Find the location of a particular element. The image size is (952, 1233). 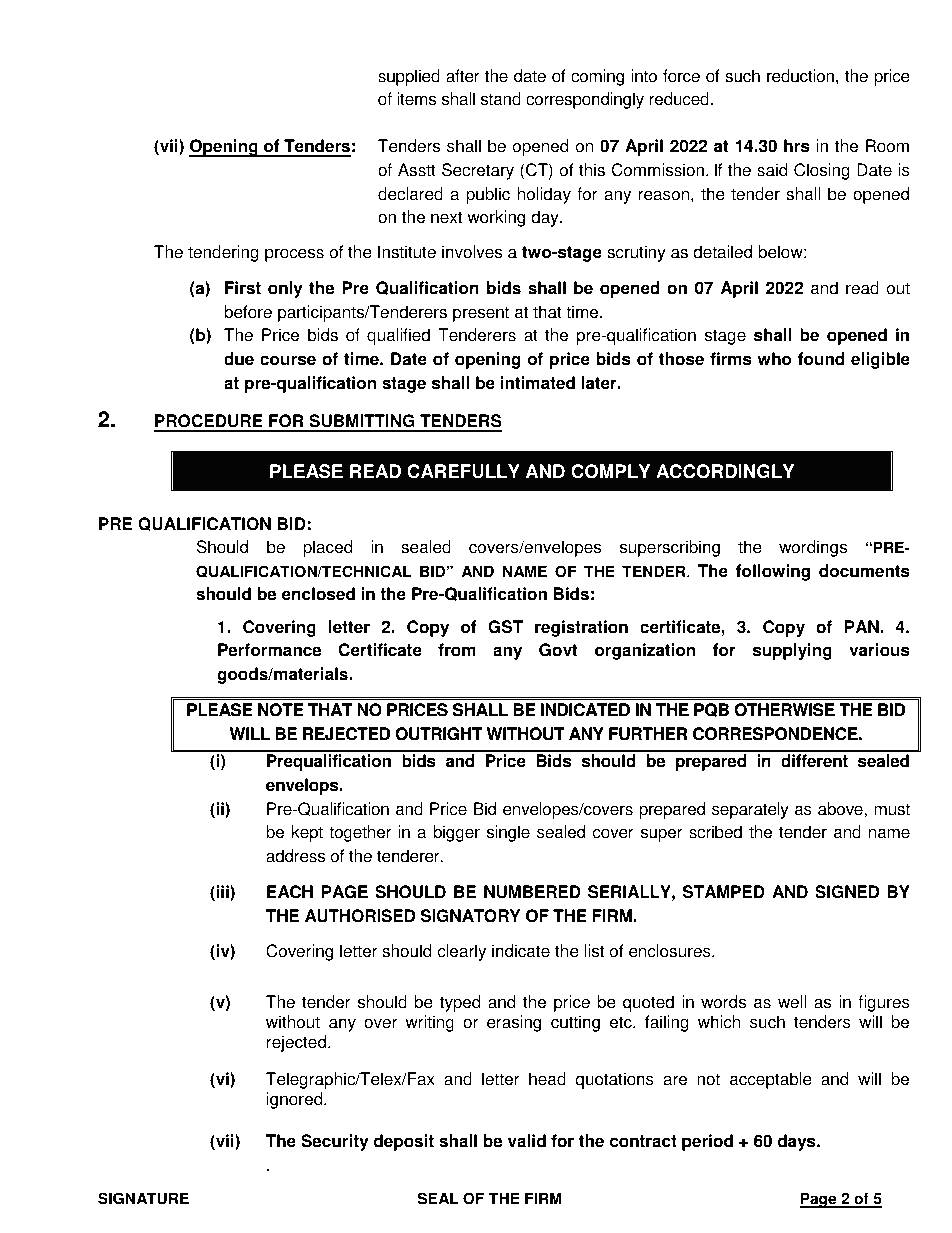

stand is located at coordinates (501, 99).
